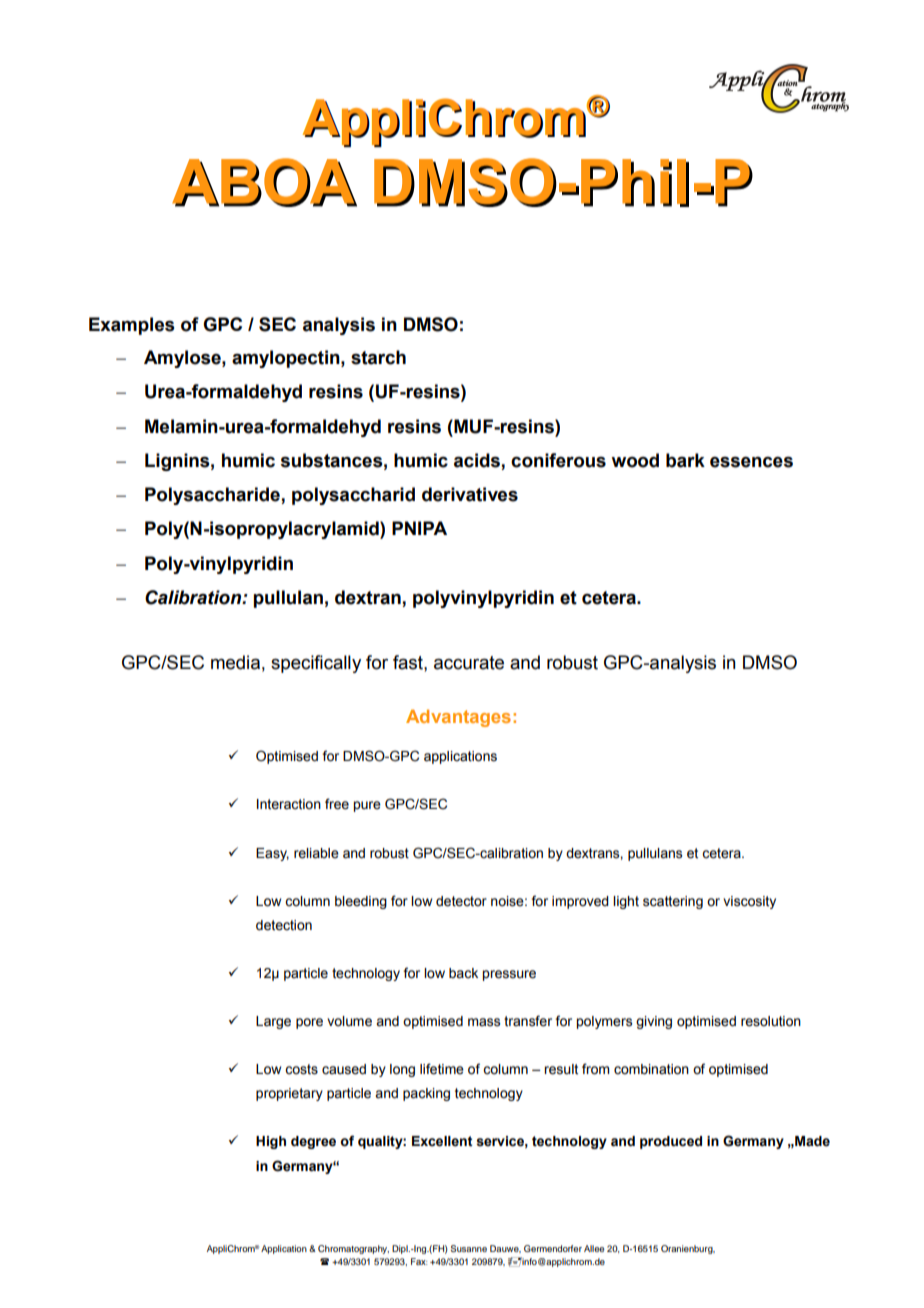 This document has height=1308, width=924. What do you see at coordinates (654, 1022) in the document?
I see `giving` at bounding box center [654, 1022].
